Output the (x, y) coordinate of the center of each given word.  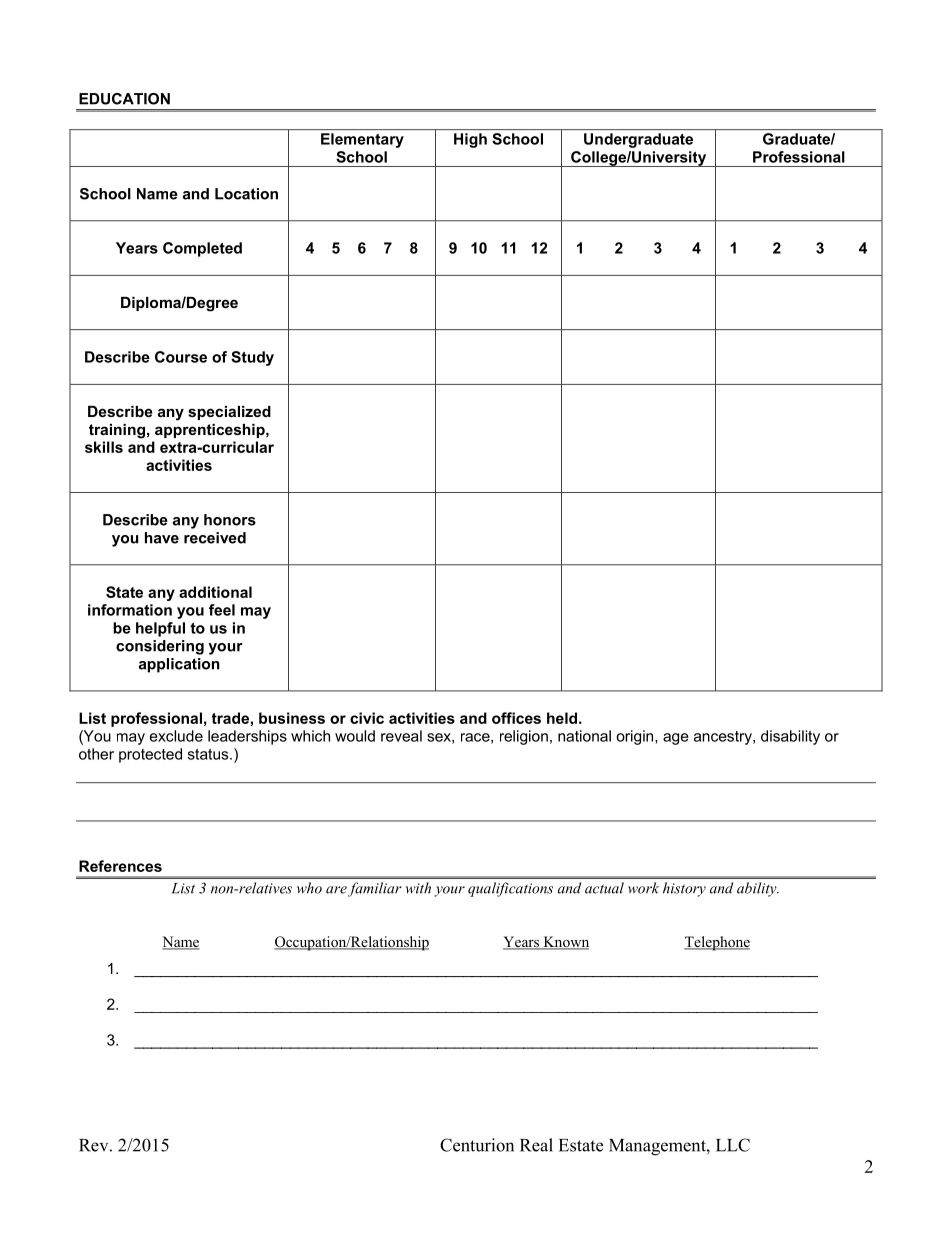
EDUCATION (124, 99)
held (562, 718)
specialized (229, 413)
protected (150, 755)
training (117, 431)
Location (246, 194)
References (120, 866)
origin (636, 737)
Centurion (477, 1145)
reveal (401, 736)
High (470, 140)
